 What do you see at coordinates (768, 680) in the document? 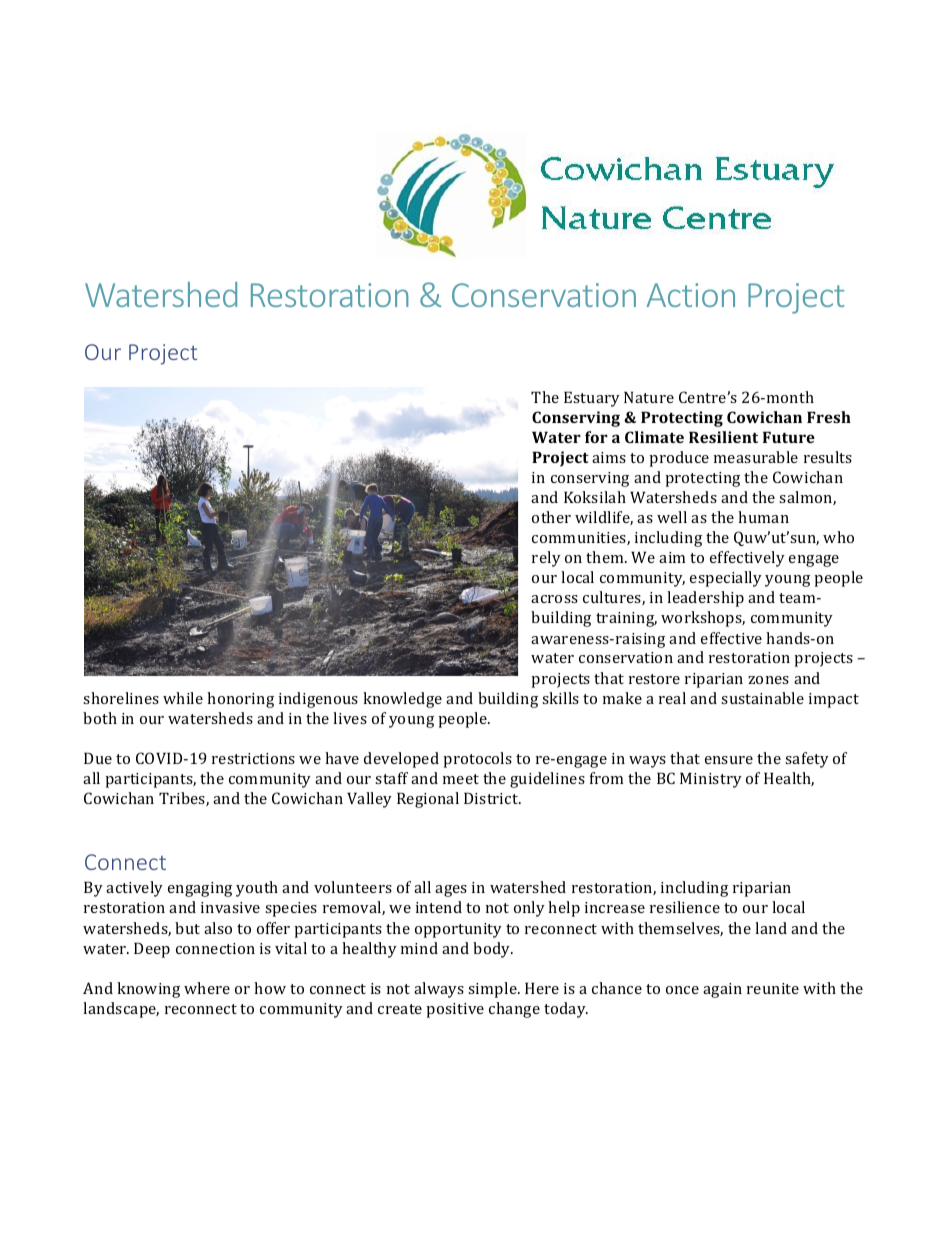
I see `zones` at bounding box center [768, 680].
